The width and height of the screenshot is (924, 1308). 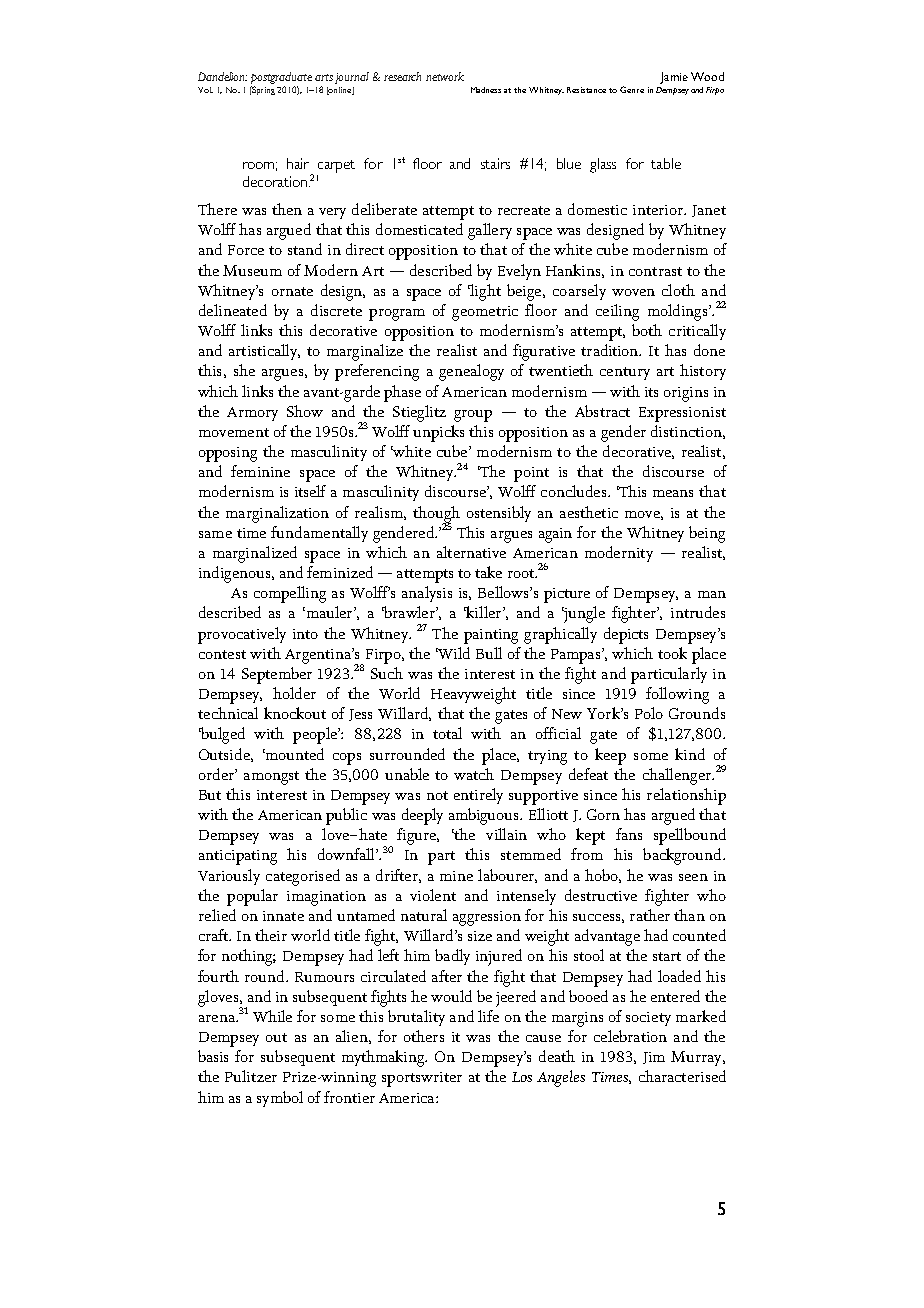 What do you see at coordinates (654, 1058) in the screenshot?
I see `Jim` at bounding box center [654, 1058].
